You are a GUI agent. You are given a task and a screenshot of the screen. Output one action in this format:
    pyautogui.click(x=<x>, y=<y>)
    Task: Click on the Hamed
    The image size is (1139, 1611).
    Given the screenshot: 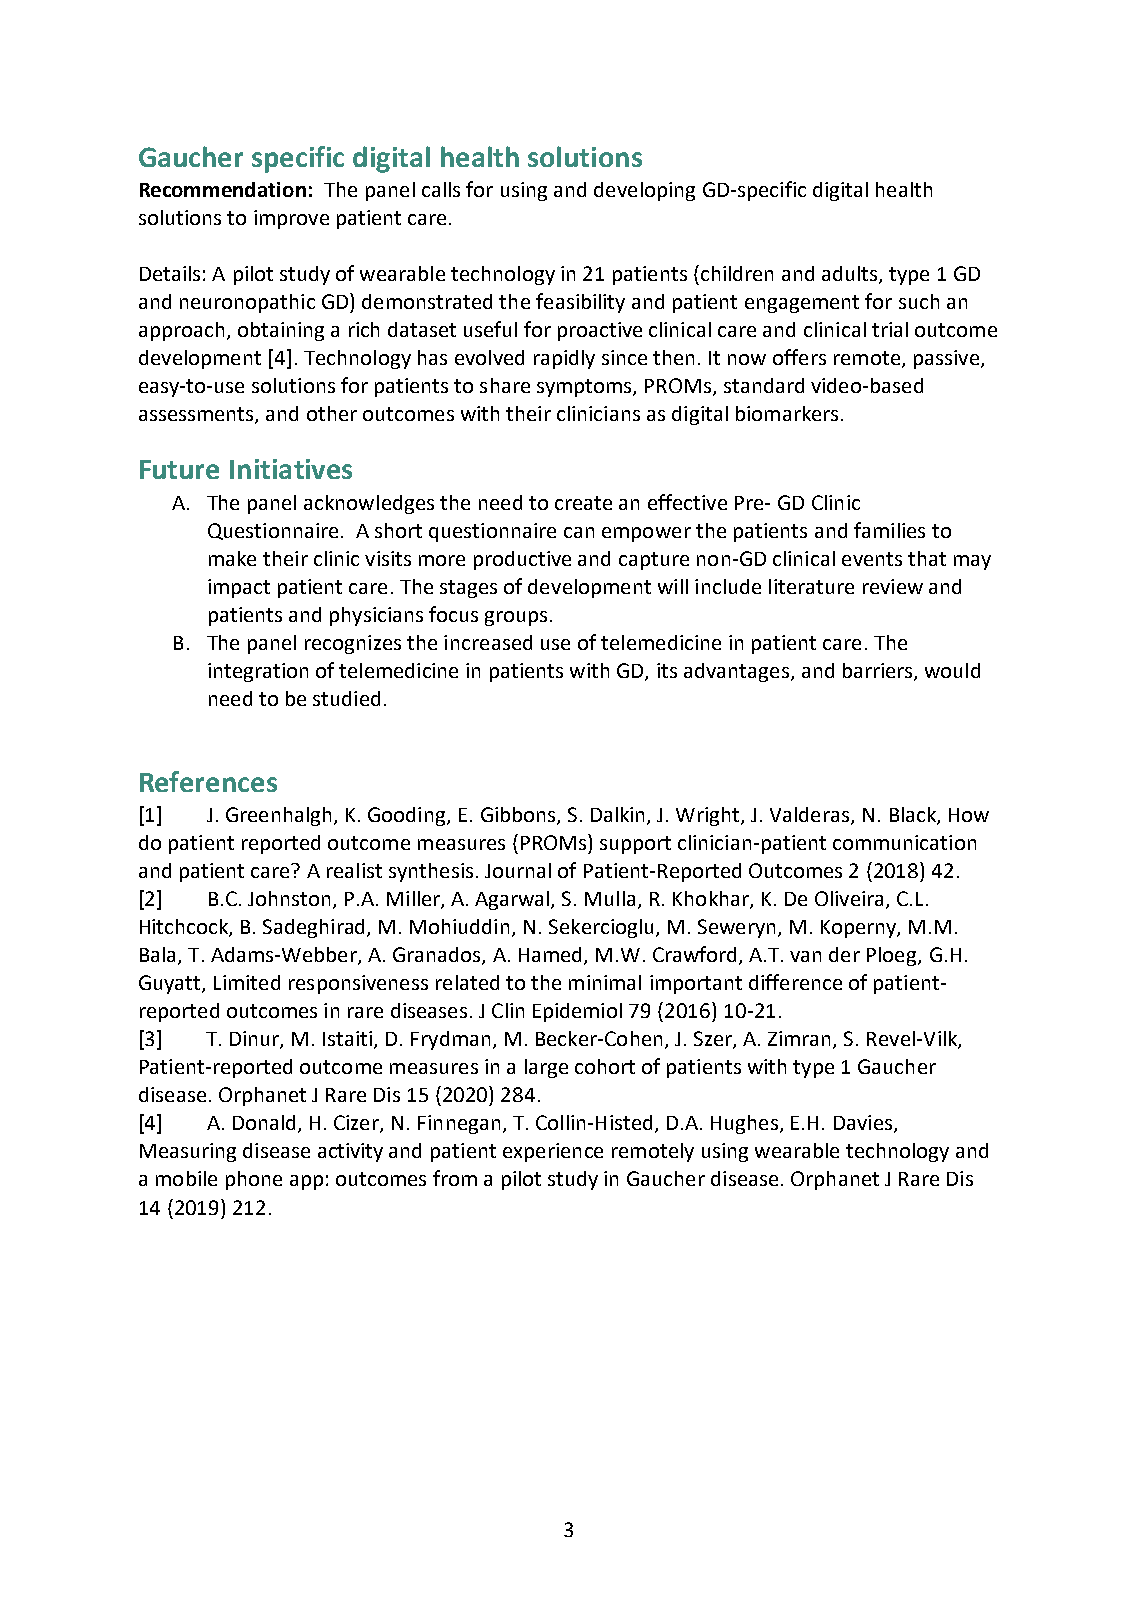 What is the action you would take?
    pyautogui.click(x=552, y=956)
